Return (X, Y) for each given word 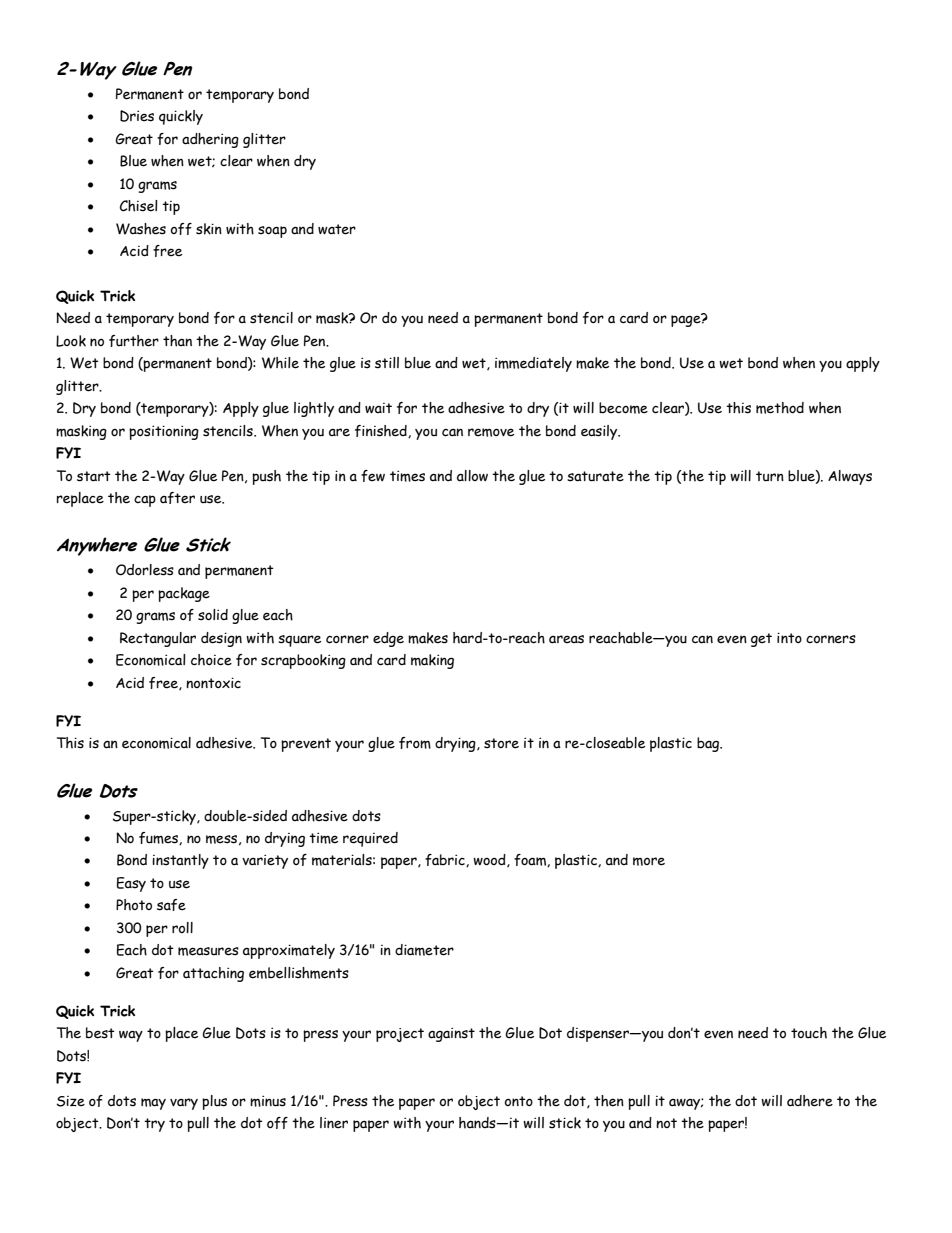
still (387, 363)
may (153, 1104)
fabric (446, 860)
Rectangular (158, 639)
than (177, 341)
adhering (210, 140)
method (780, 408)
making (432, 661)
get (761, 640)
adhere (810, 1101)
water (337, 229)
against (451, 1034)
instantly (180, 861)
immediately (533, 364)
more (649, 861)
